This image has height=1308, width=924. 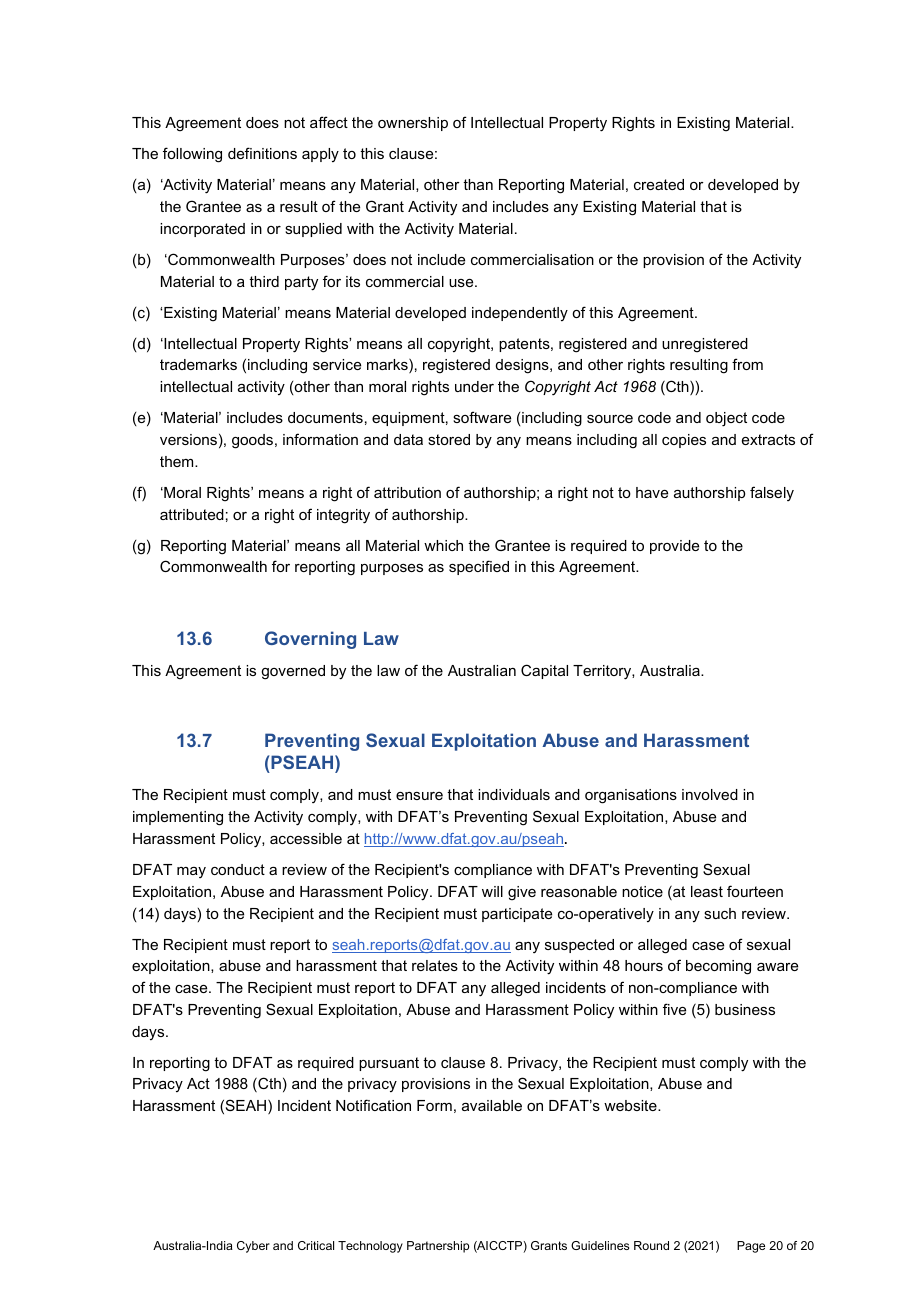 I want to click on provide, so click(x=674, y=547).
